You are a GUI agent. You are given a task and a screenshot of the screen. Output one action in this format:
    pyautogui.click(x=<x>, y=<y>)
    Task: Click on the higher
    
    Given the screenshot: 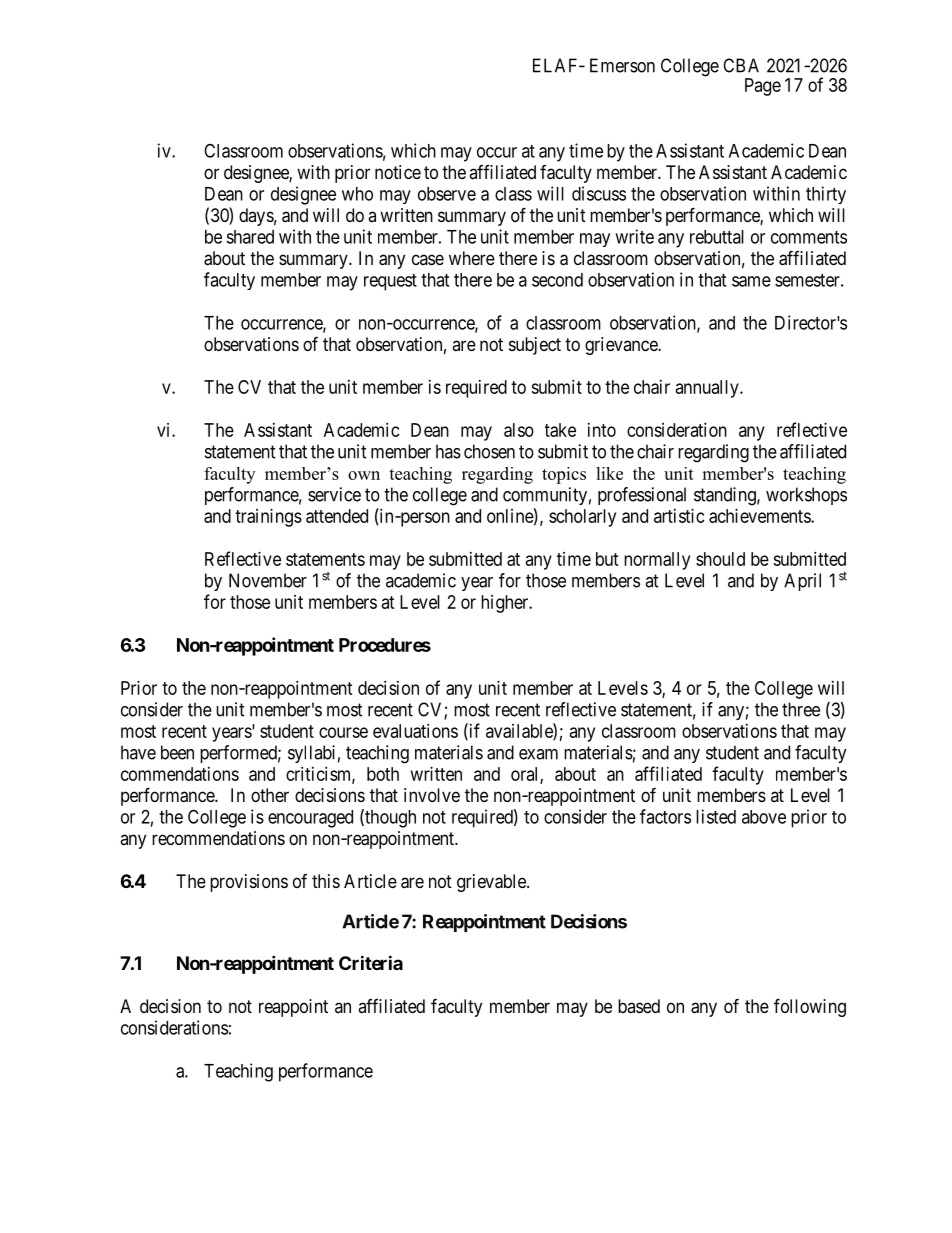 What is the action you would take?
    pyautogui.click(x=506, y=604)
